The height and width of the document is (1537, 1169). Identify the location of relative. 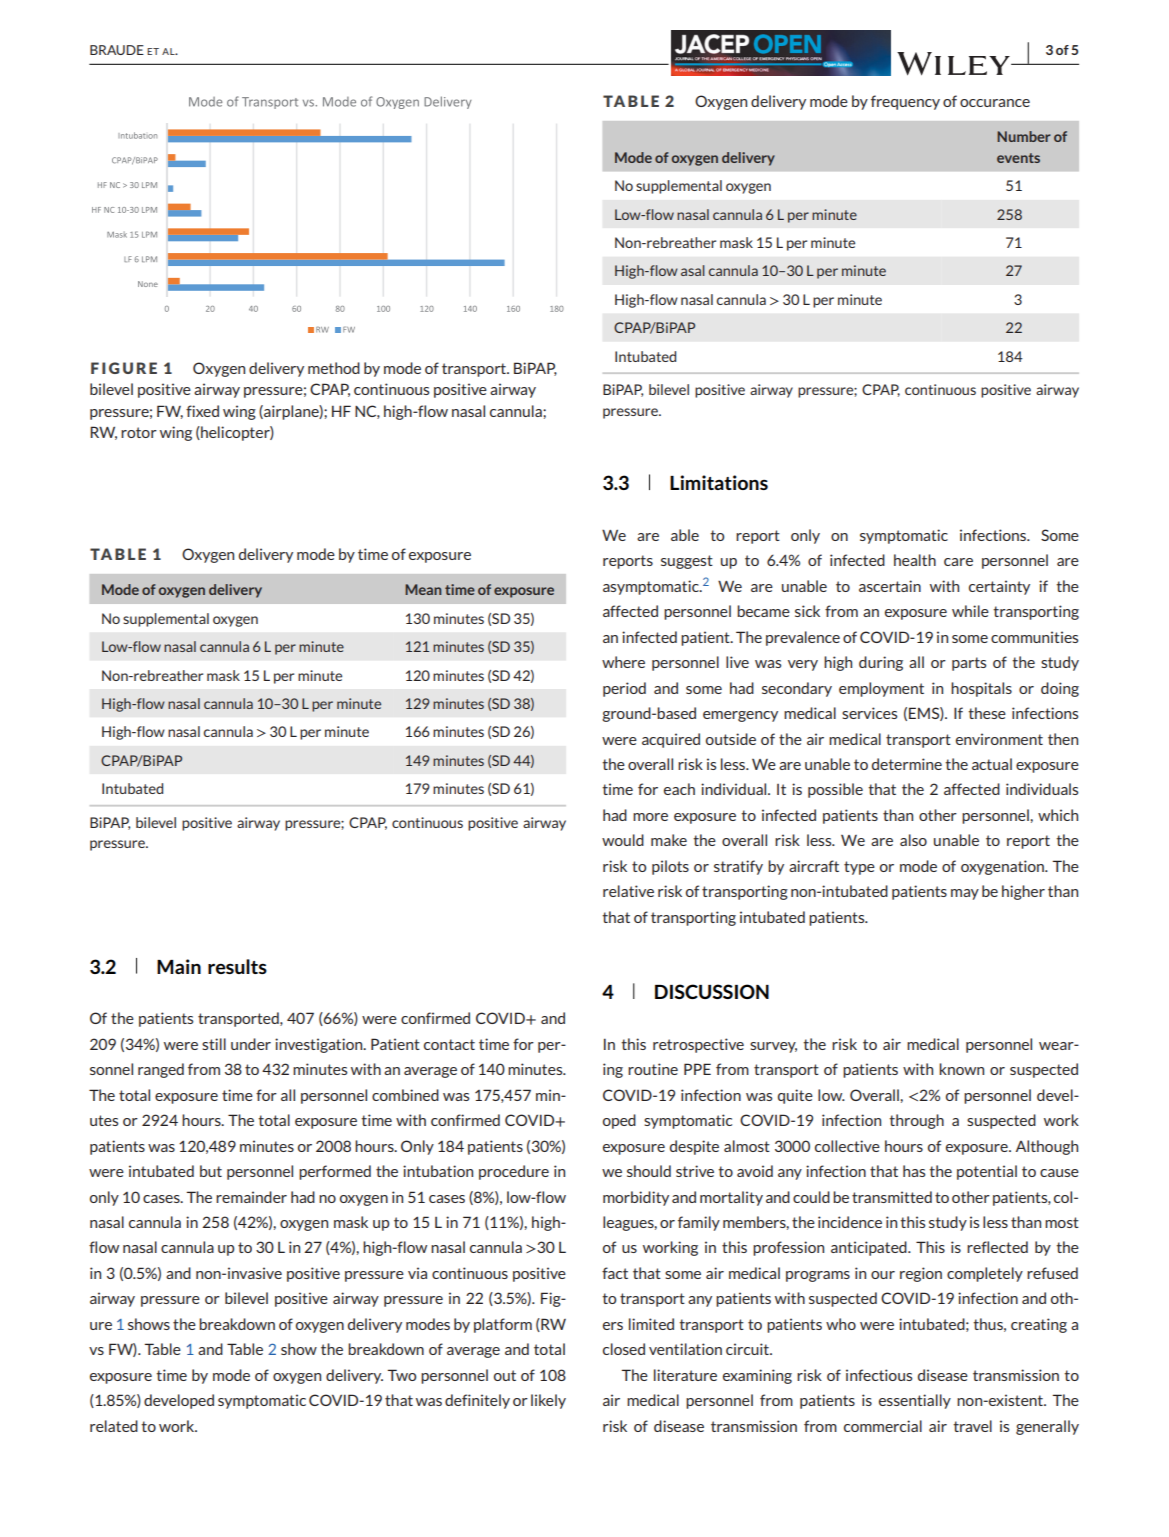
(628, 891).
